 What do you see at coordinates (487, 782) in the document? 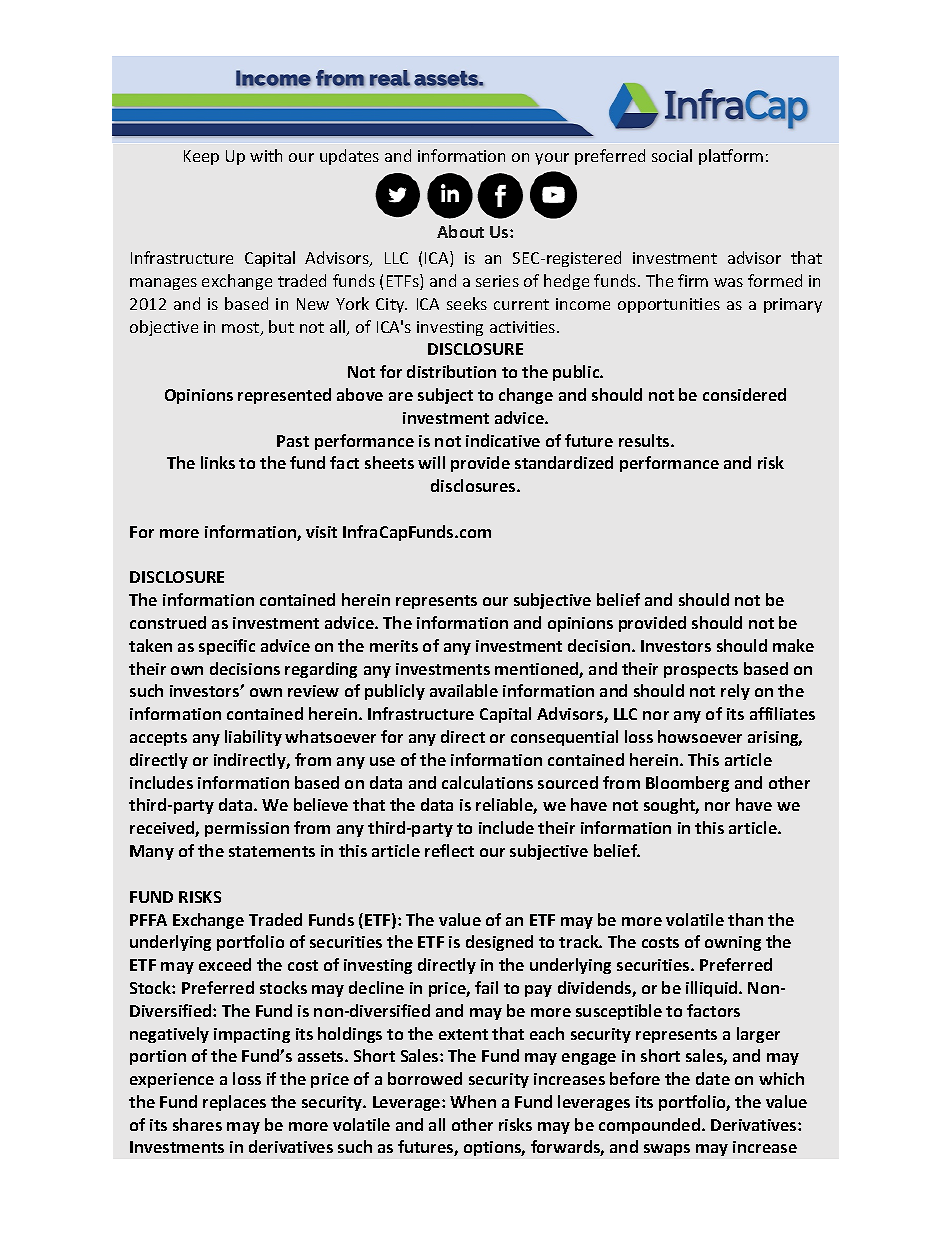
I see `calculations` at bounding box center [487, 782].
